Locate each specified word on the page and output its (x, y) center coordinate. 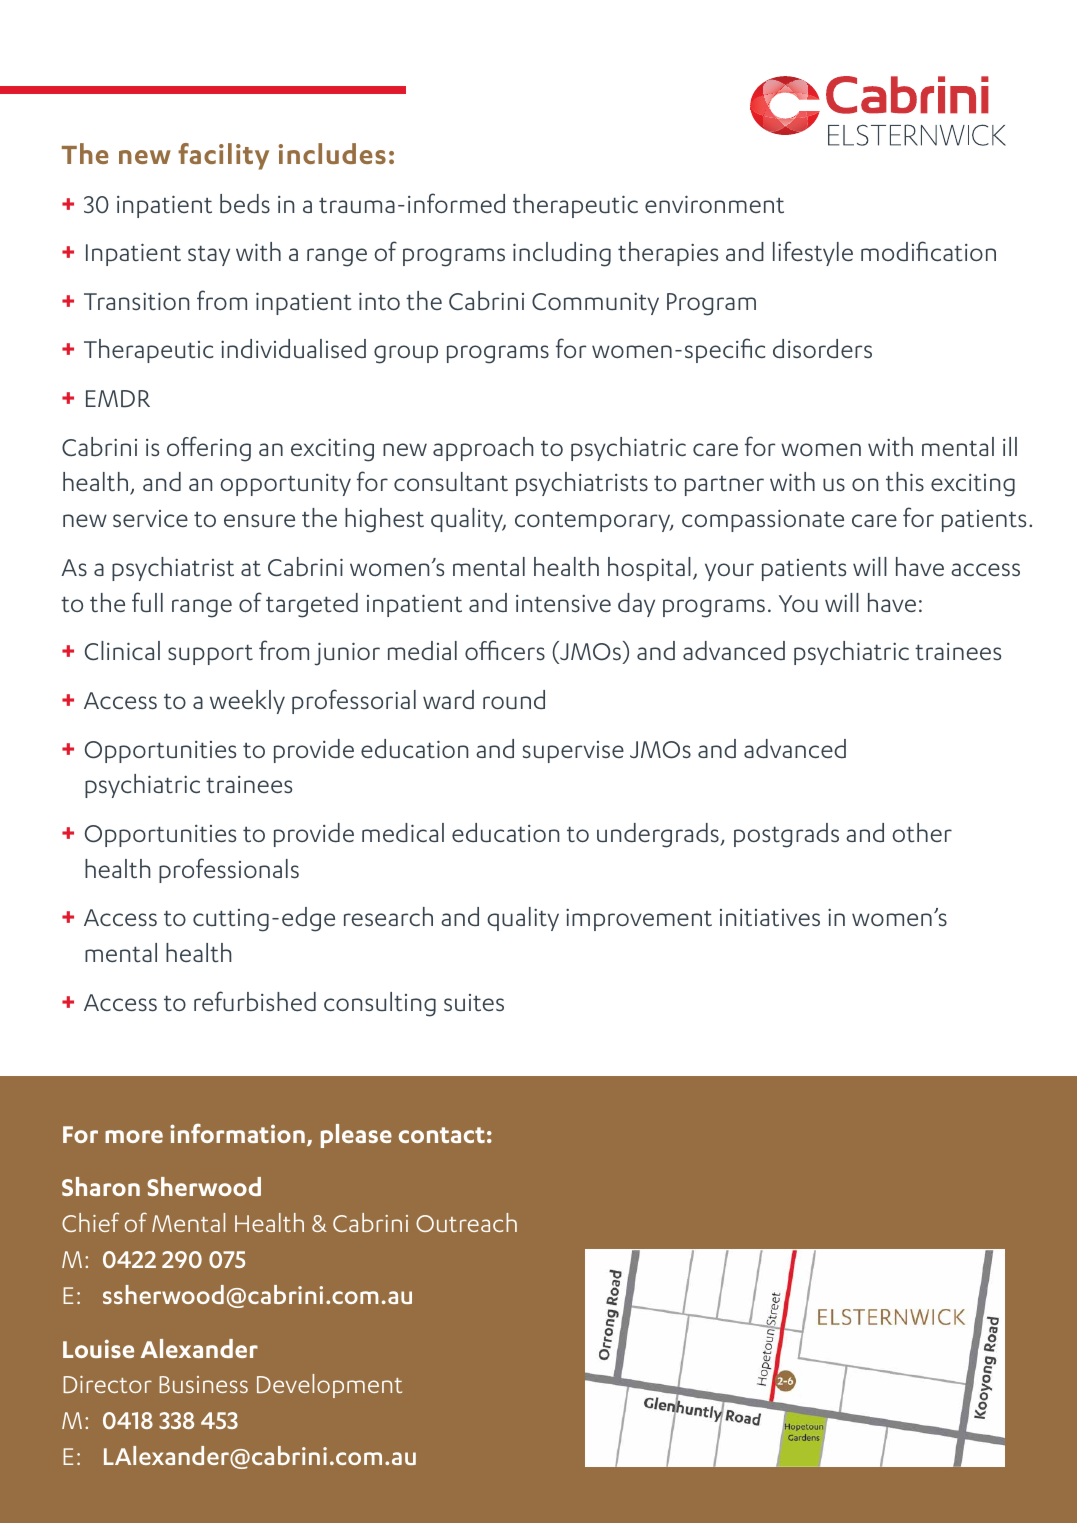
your (729, 572)
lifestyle (813, 253)
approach (483, 449)
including (562, 254)
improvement (639, 920)
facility (223, 156)
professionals (229, 870)
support (210, 655)
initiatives (770, 917)
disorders (822, 348)
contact (442, 1135)
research (388, 916)
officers (505, 650)
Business (203, 1384)
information (237, 1133)
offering (209, 449)
